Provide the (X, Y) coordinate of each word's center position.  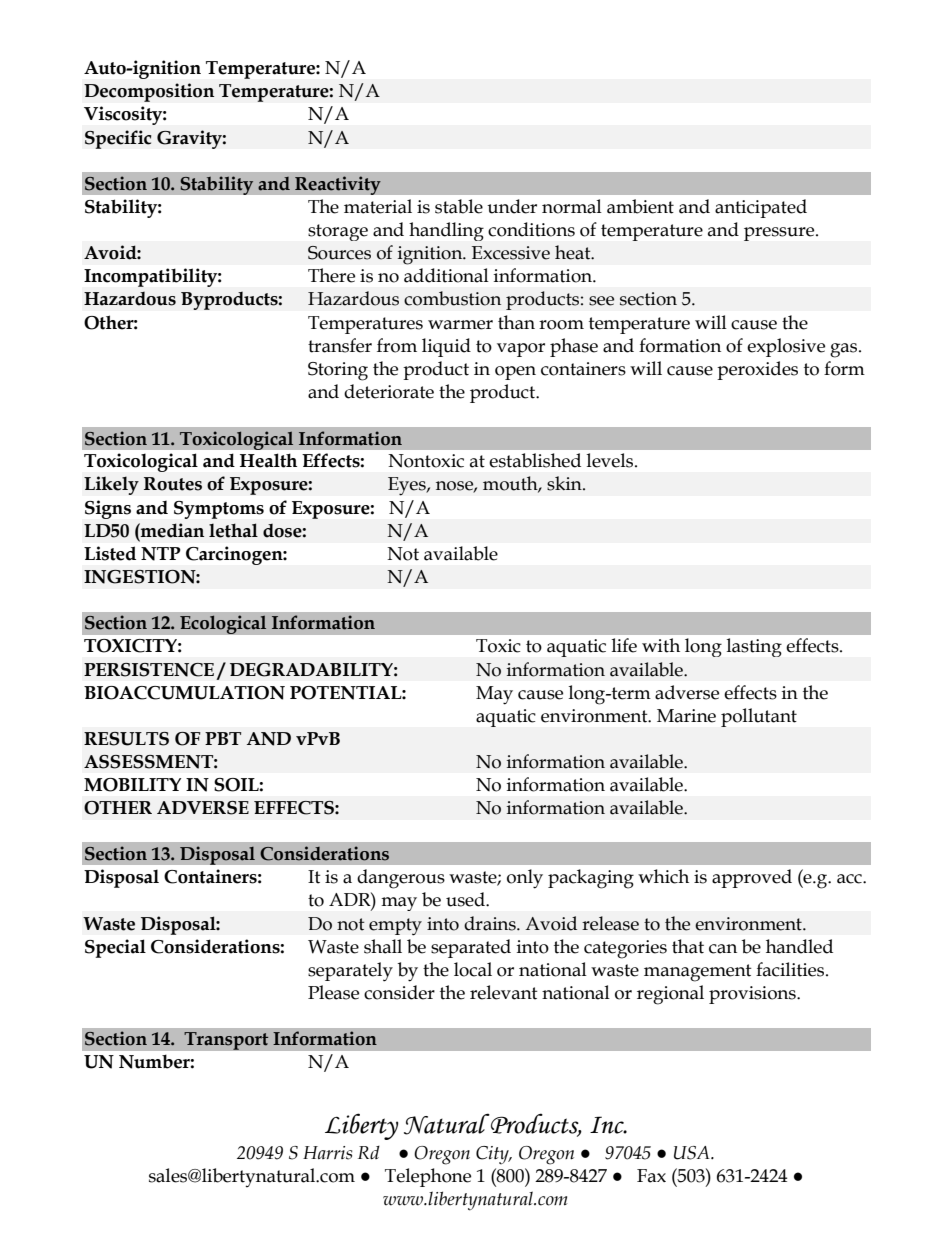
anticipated (761, 208)
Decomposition (149, 92)
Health (268, 460)
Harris (327, 1153)
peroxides (757, 370)
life (624, 645)
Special (115, 948)
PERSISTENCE (149, 670)
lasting (754, 647)
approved (752, 878)
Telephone (428, 1177)
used (466, 899)
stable (459, 206)
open (515, 373)
